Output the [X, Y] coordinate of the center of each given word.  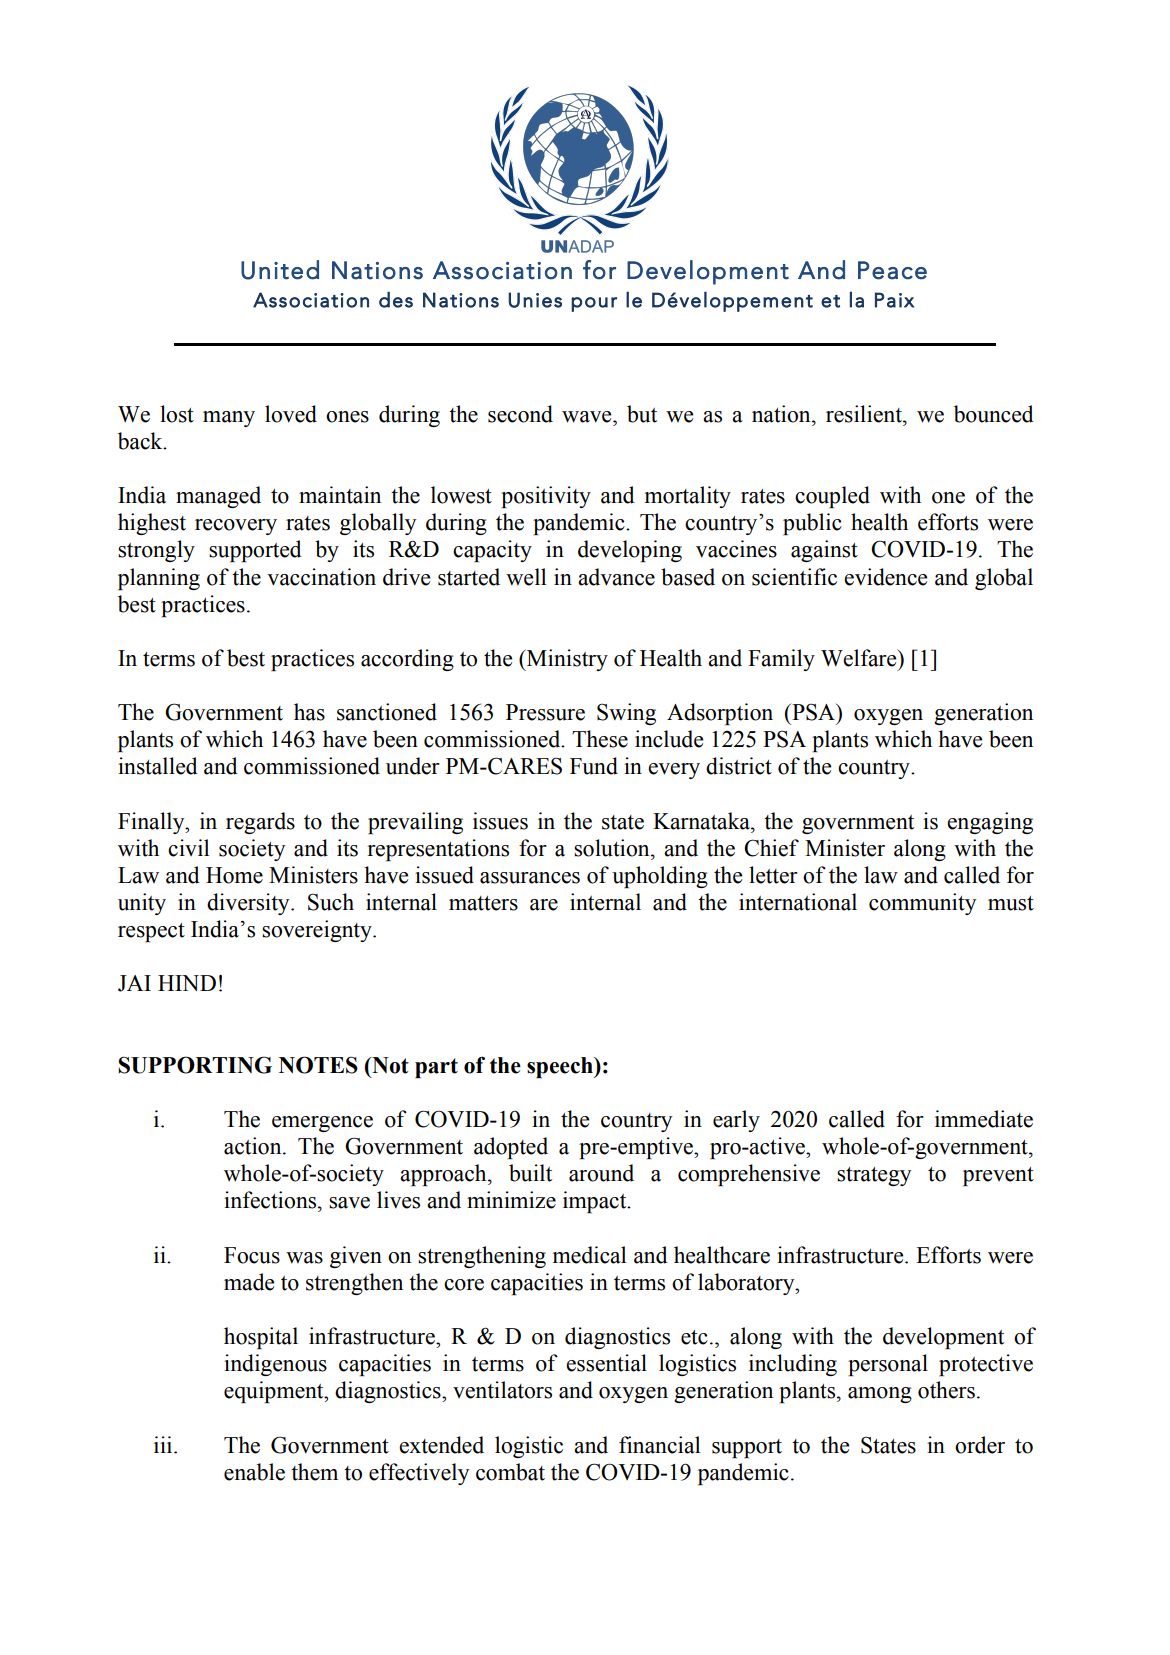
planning [159, 579]
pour [594, 304]
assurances [530, 878]
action [254, 1146]
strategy [874, 1176]
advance [616, 577]
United [280, 270]
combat [510, 1472]
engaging [990, 823]
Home [234, 875]
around [601, 1173]
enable [254, 1472]
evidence [885, 577]
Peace [892, 270]
